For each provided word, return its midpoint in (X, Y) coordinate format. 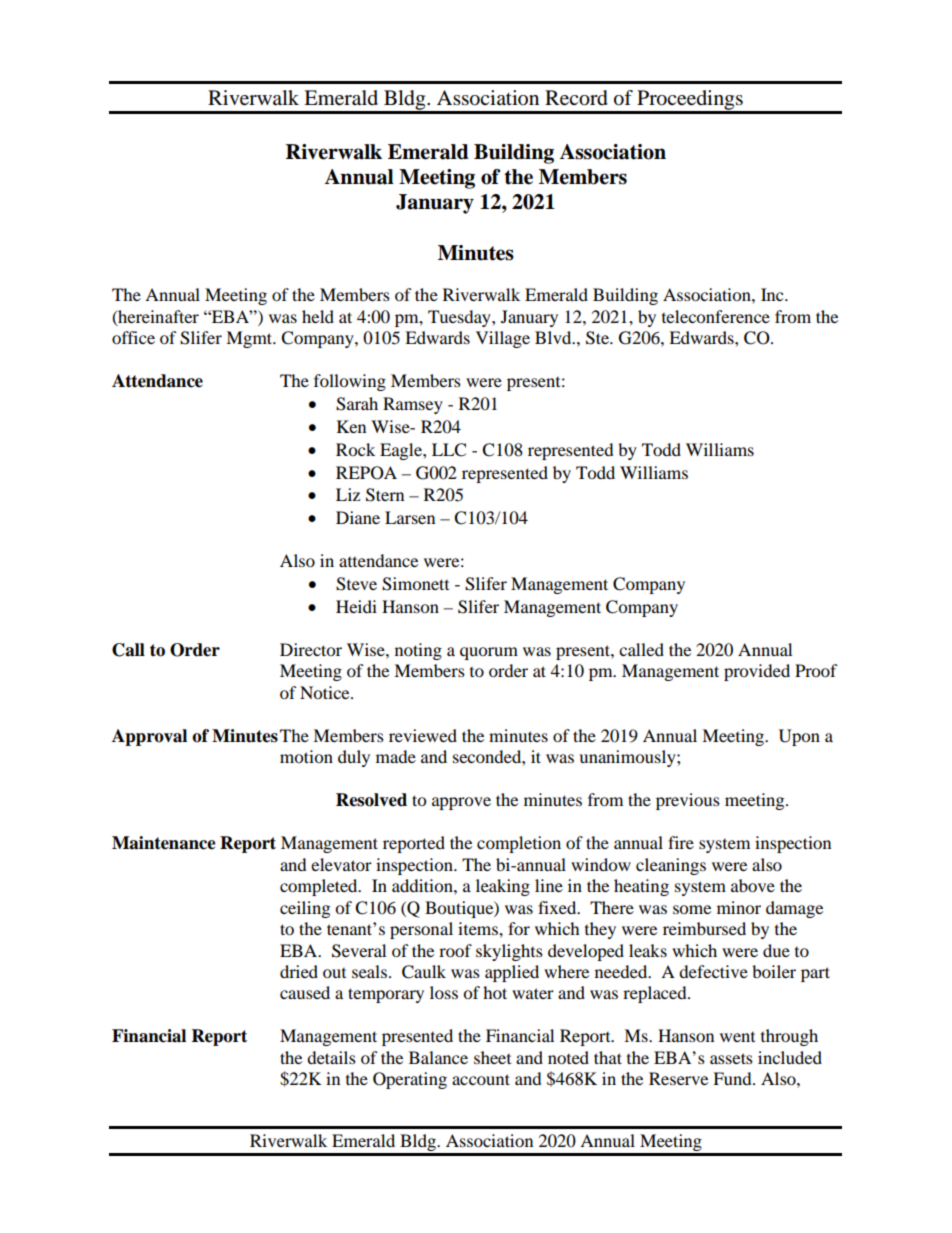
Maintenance (164, 843)
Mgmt (250, 339)
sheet (492, 1057)
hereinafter (157, 317)
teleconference (716, 316)
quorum (489, 653)
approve (461, 803)
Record (576, 98)
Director (311, 649)
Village (503, 339)
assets (731, 1058)
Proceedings (690, 101)
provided (757, 672)
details (331, 1057)
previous (688, 801)
